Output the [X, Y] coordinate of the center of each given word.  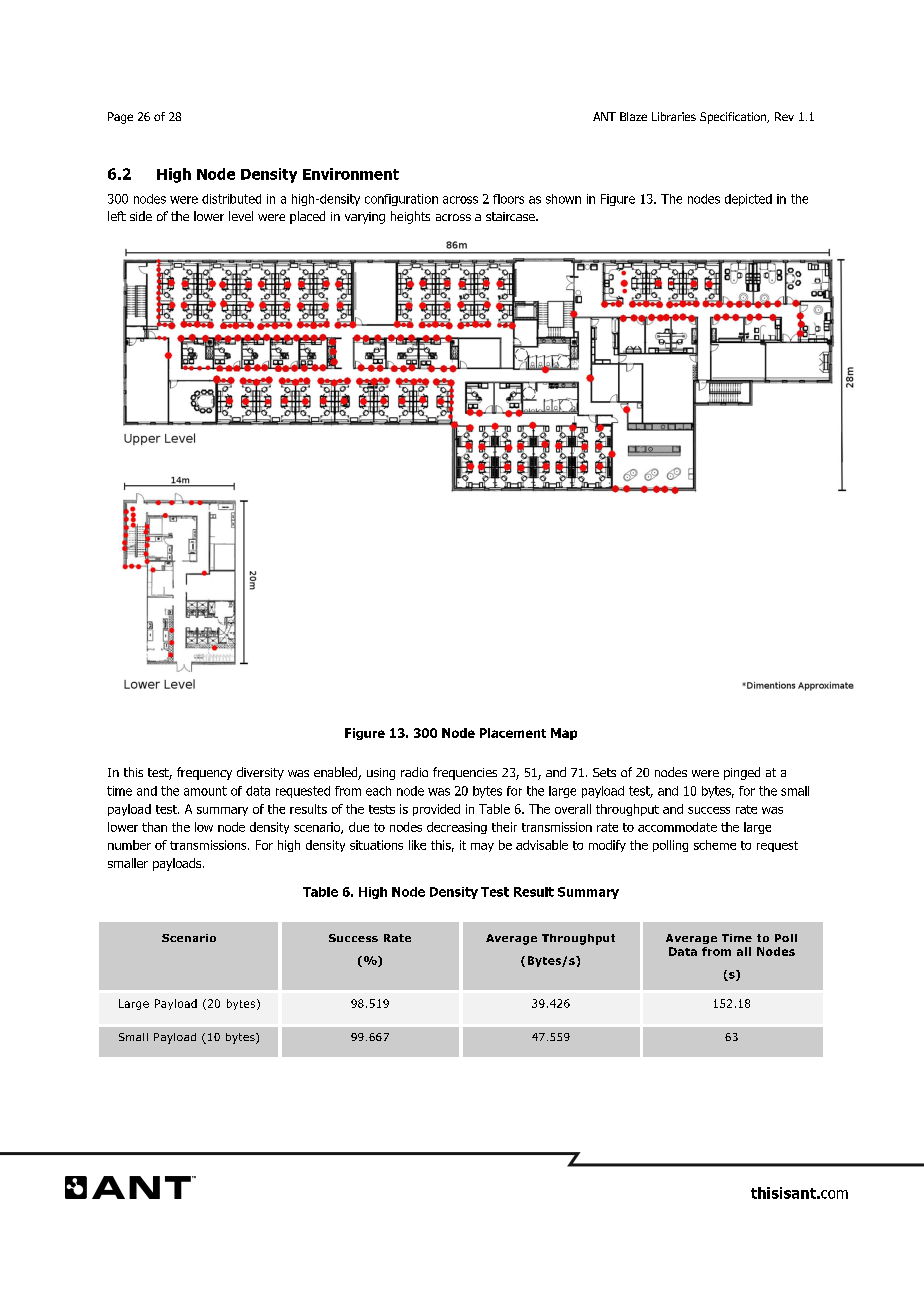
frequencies [465, 773]
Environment [351, 174]
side [141, 216]
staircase [511, 216]
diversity [260, 773]
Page [120, 118]
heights [410, 217]
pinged [742, 773]
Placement [513, 733]
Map [564, 734]
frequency [204, 773]
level [241, 216]
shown [563, 199]
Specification [734, 118]
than [154, 827]
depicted [748, 200]
